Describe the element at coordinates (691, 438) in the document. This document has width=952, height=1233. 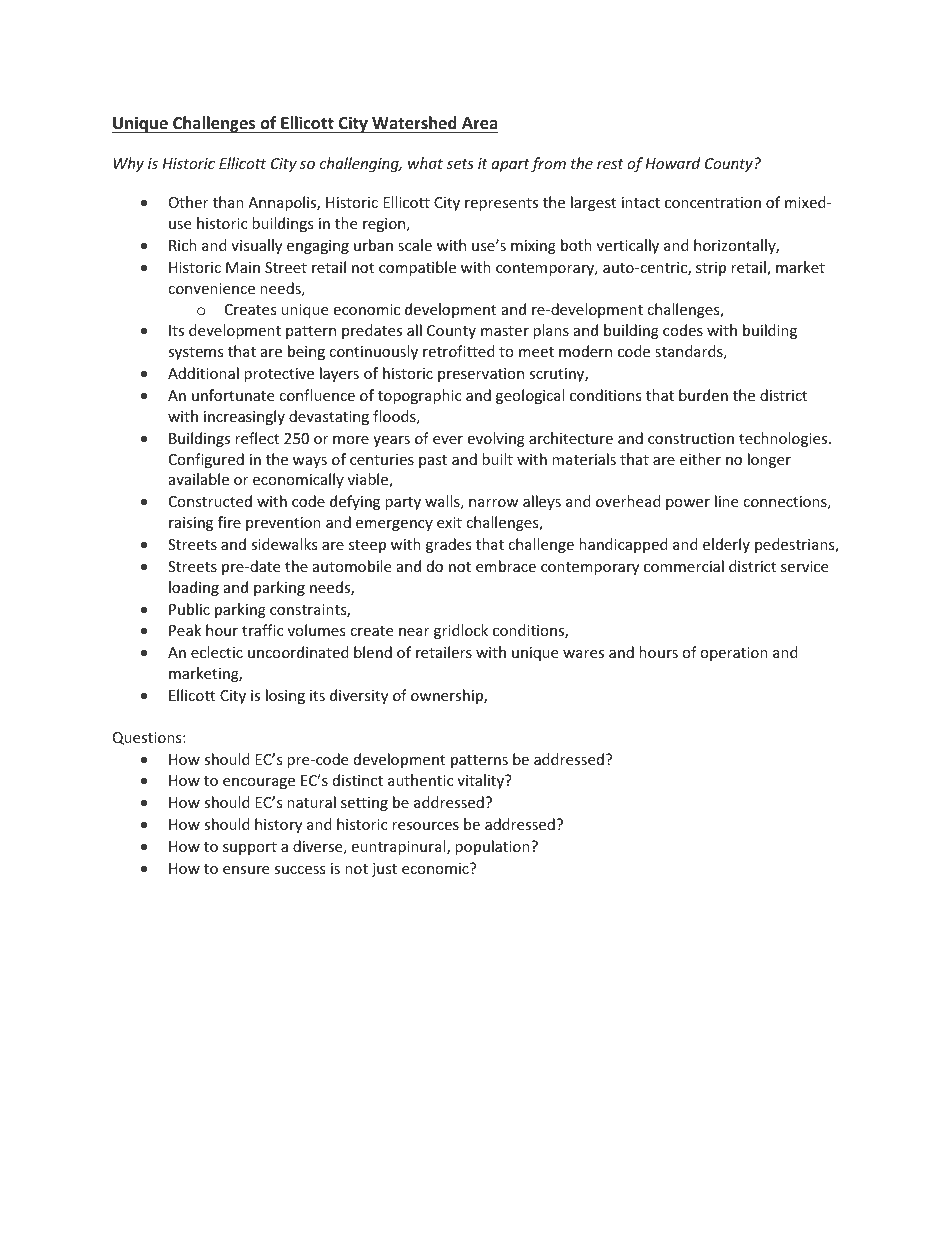
I see `construction` at that location.
